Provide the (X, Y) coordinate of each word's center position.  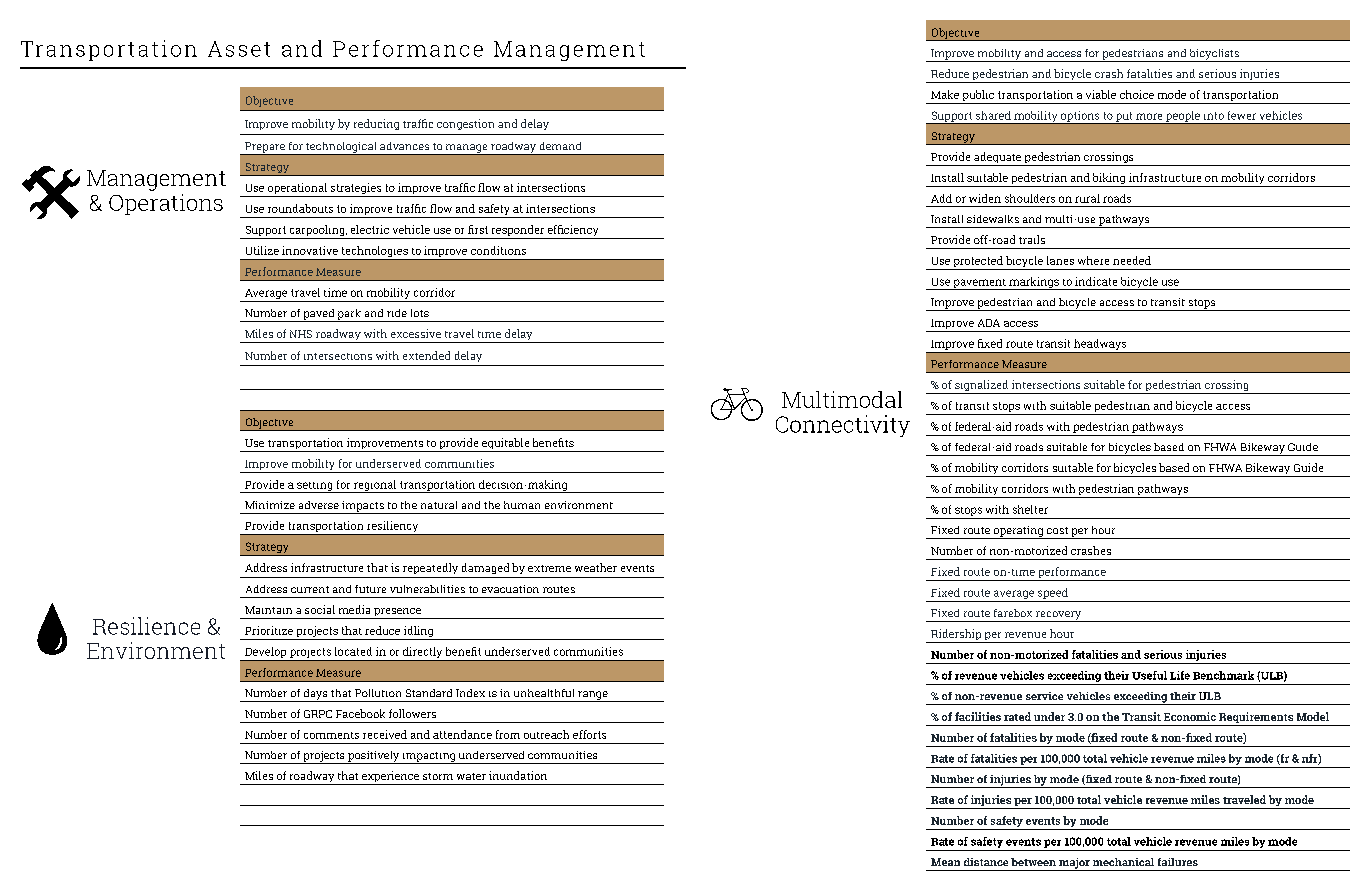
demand (560, 146)
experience (391, 778)
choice (1137, 94)
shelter (1030, 509)
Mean (945, 862)
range (593, 696)
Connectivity (843, 426)
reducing (376, 124)
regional (375, 486)
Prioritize (269, 630)
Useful (1149, 675)
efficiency (573, 232)
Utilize (262, 250)
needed (1132, 260)
